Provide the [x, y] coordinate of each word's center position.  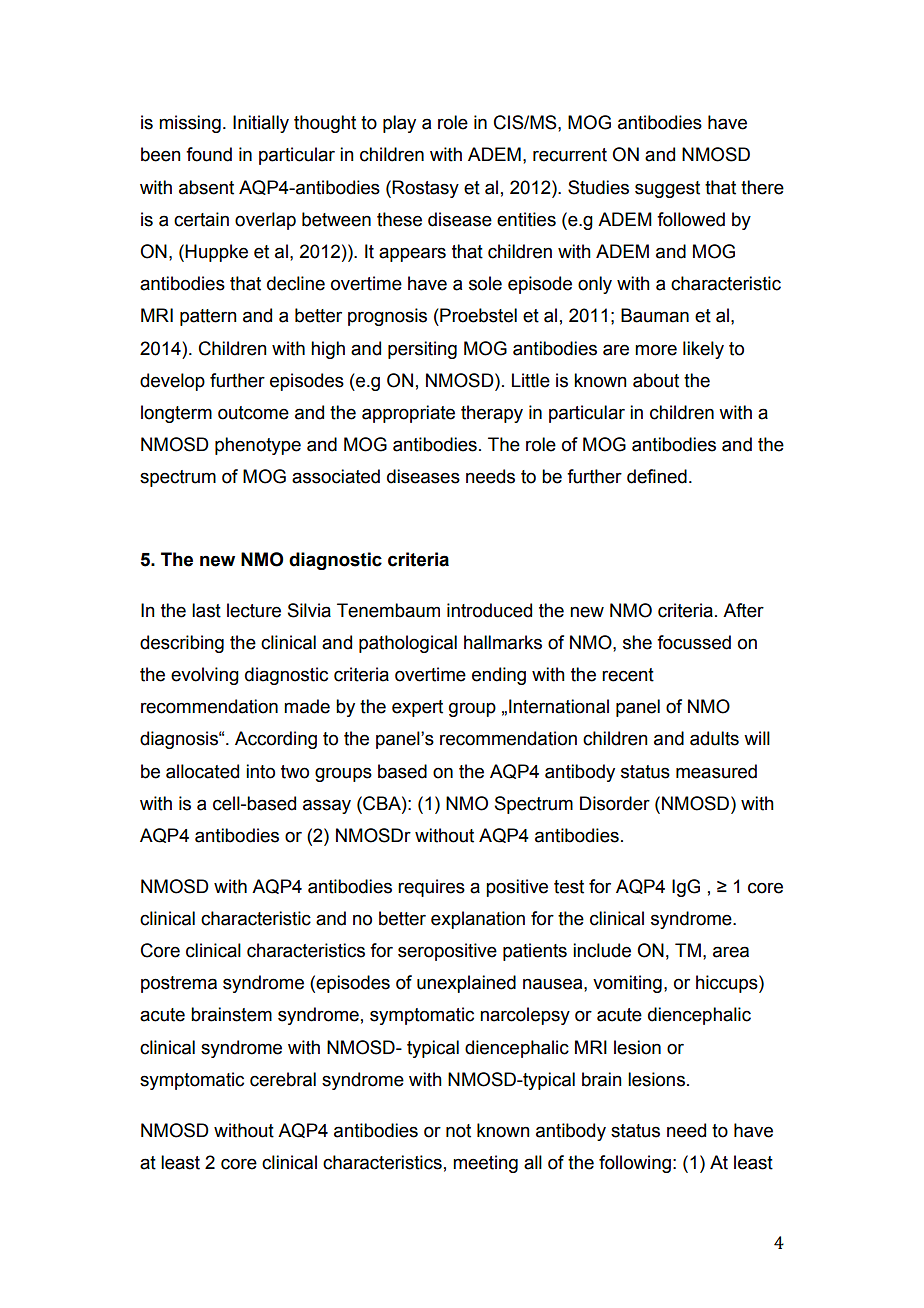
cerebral [283, 1079]
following [635, 1164]
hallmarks [503, 642]
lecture [254, 610]
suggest [667, 189]
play [399, 124]
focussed [694, 642]
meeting [485, 1164]
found [209, 154]
